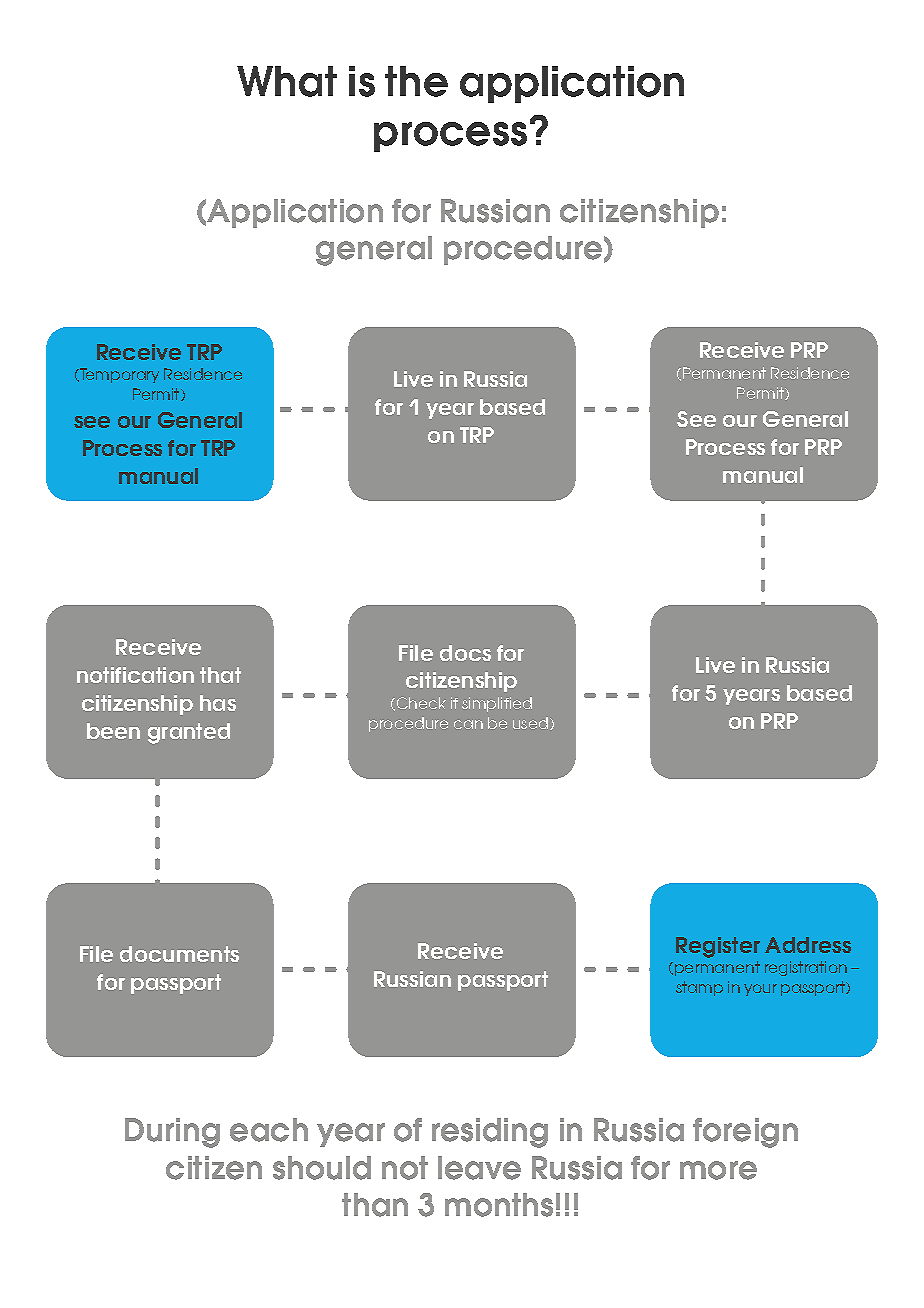  Describe the element at coordinates (287, 81) in the page. I see `What` at that location.
